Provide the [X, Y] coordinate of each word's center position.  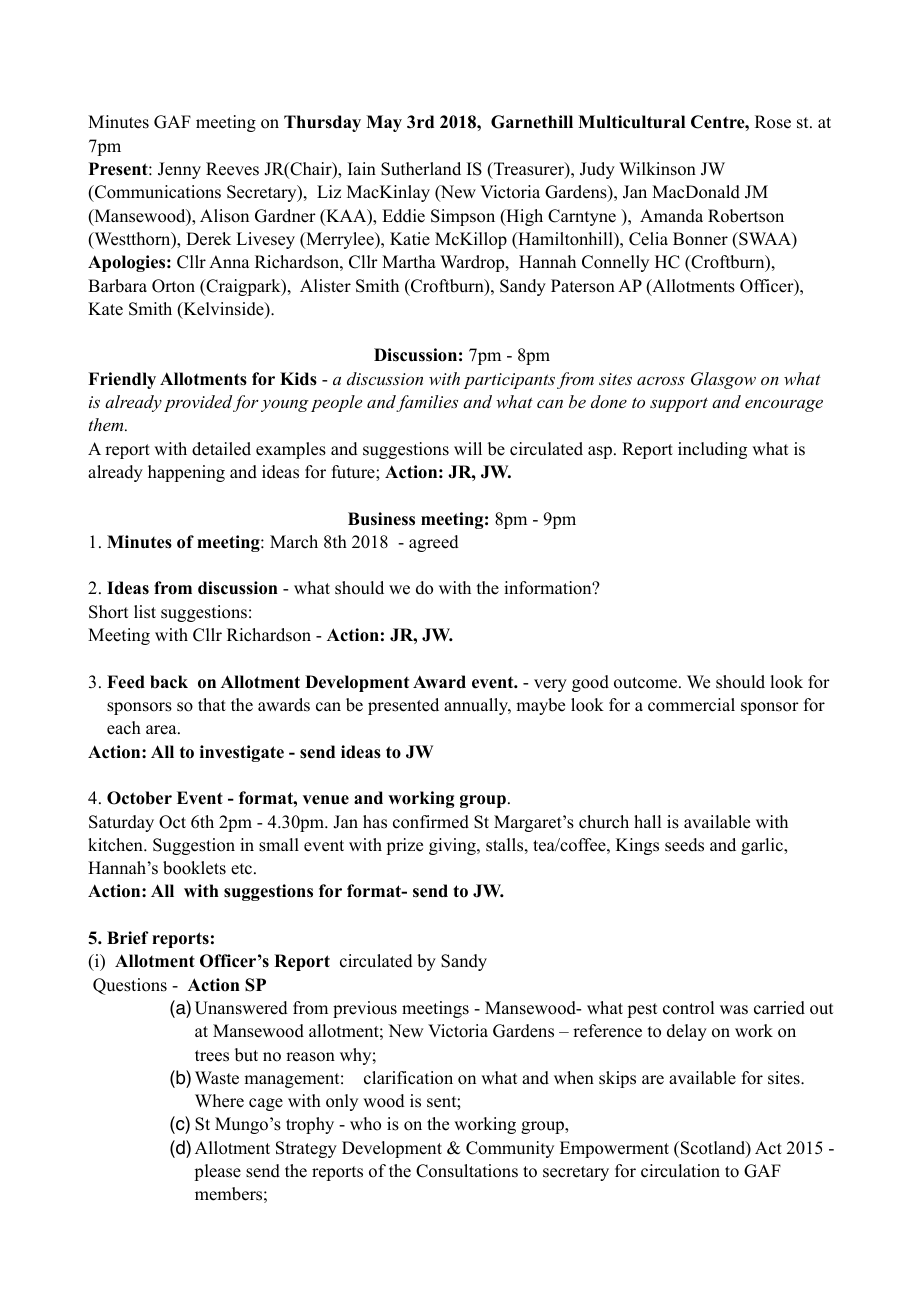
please [217, 1172]
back [169, 682]
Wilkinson [657, 169]
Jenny [179, 170]
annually [477, 706]
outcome [647, 683]
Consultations [467, 1171]
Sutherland [421, 169]
